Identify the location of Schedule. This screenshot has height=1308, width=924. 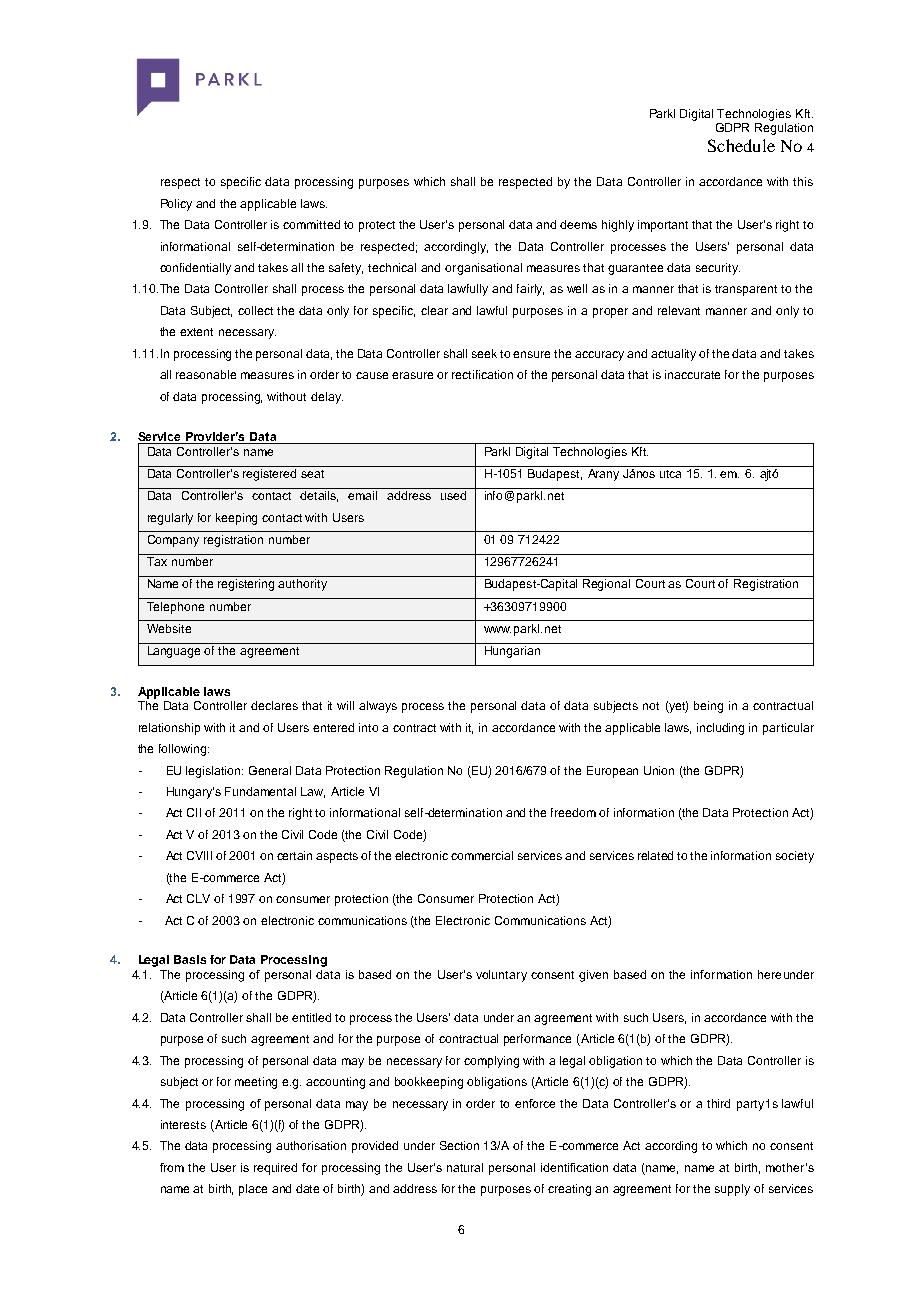
(741, 145).
